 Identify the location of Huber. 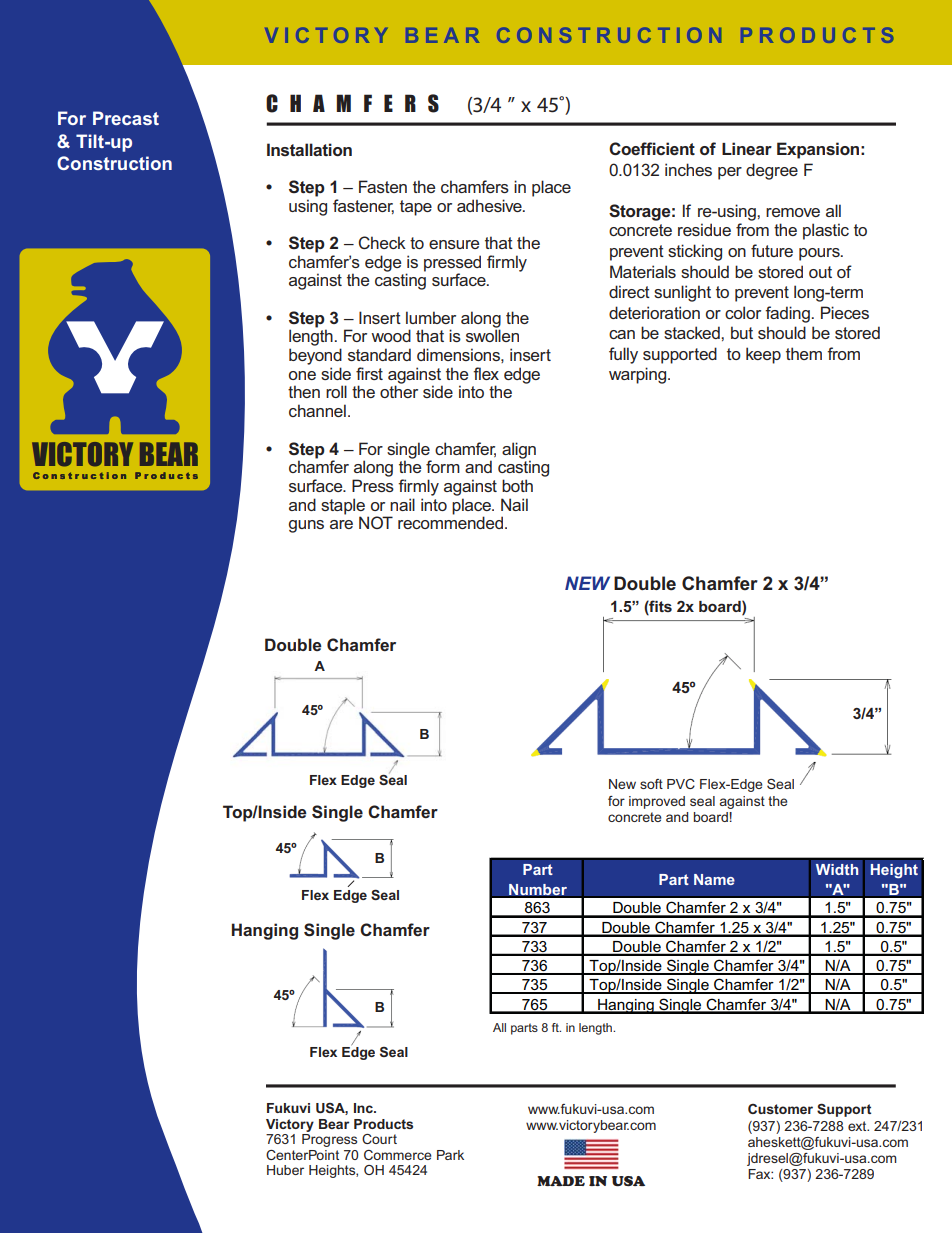
(285, 1170).
